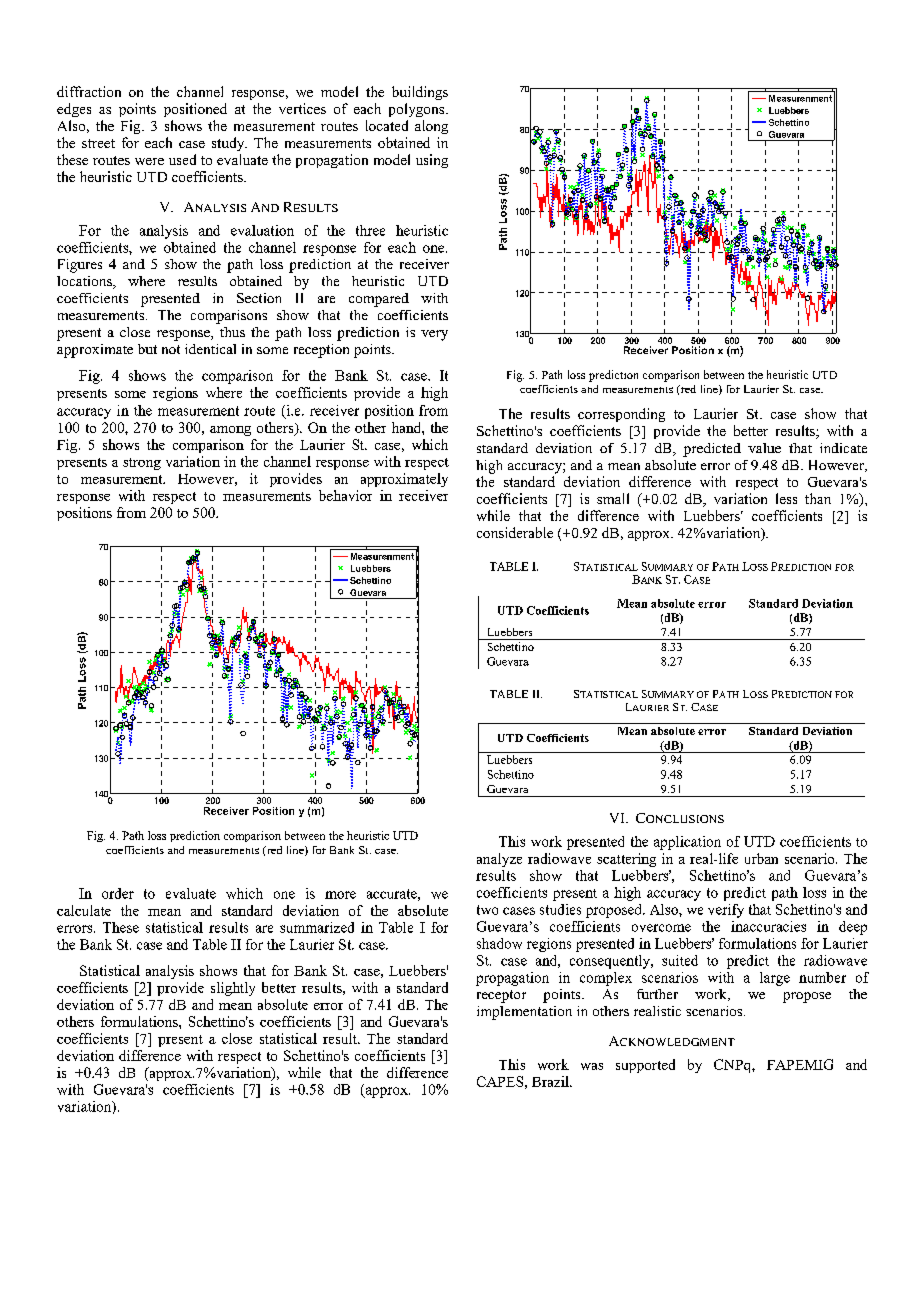 The image size is (924, 1308). I want to click on less, so click(786, 498).
